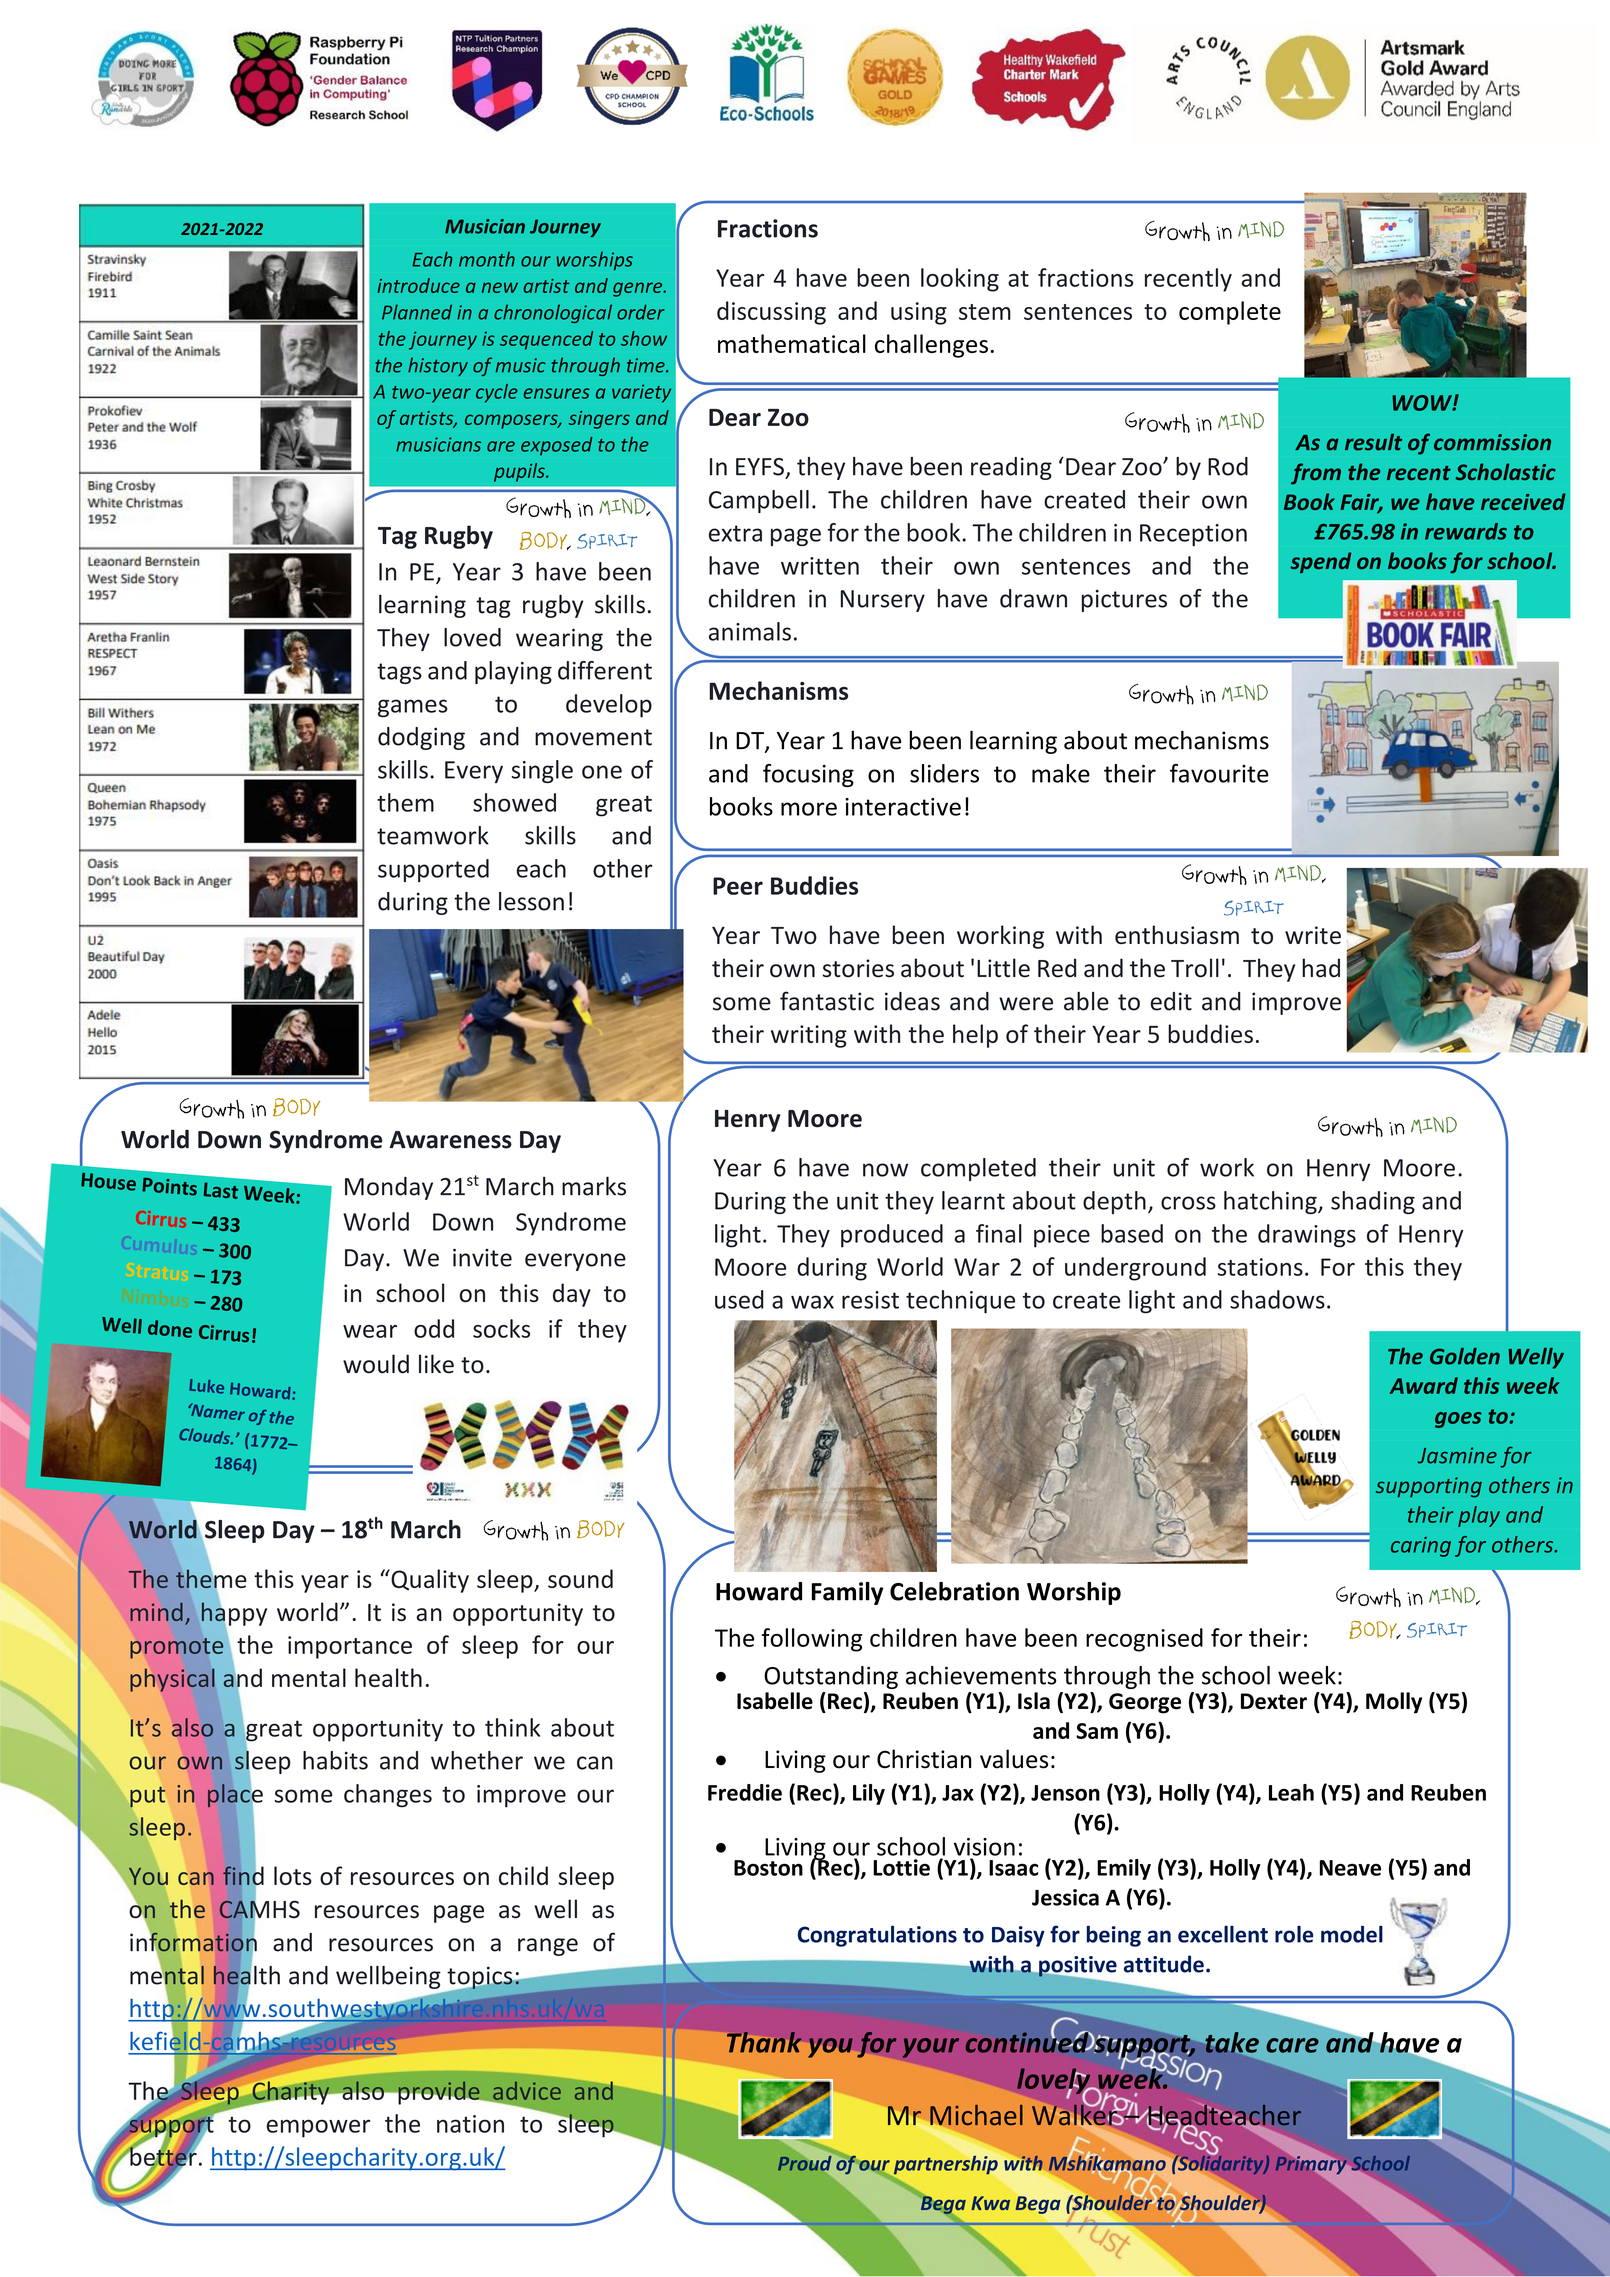 Image resolution: width=1610 pixels, height=2277 pixels. Describe the element at coordinates (944, 2166) in the image. I see `partnership` at that location.
